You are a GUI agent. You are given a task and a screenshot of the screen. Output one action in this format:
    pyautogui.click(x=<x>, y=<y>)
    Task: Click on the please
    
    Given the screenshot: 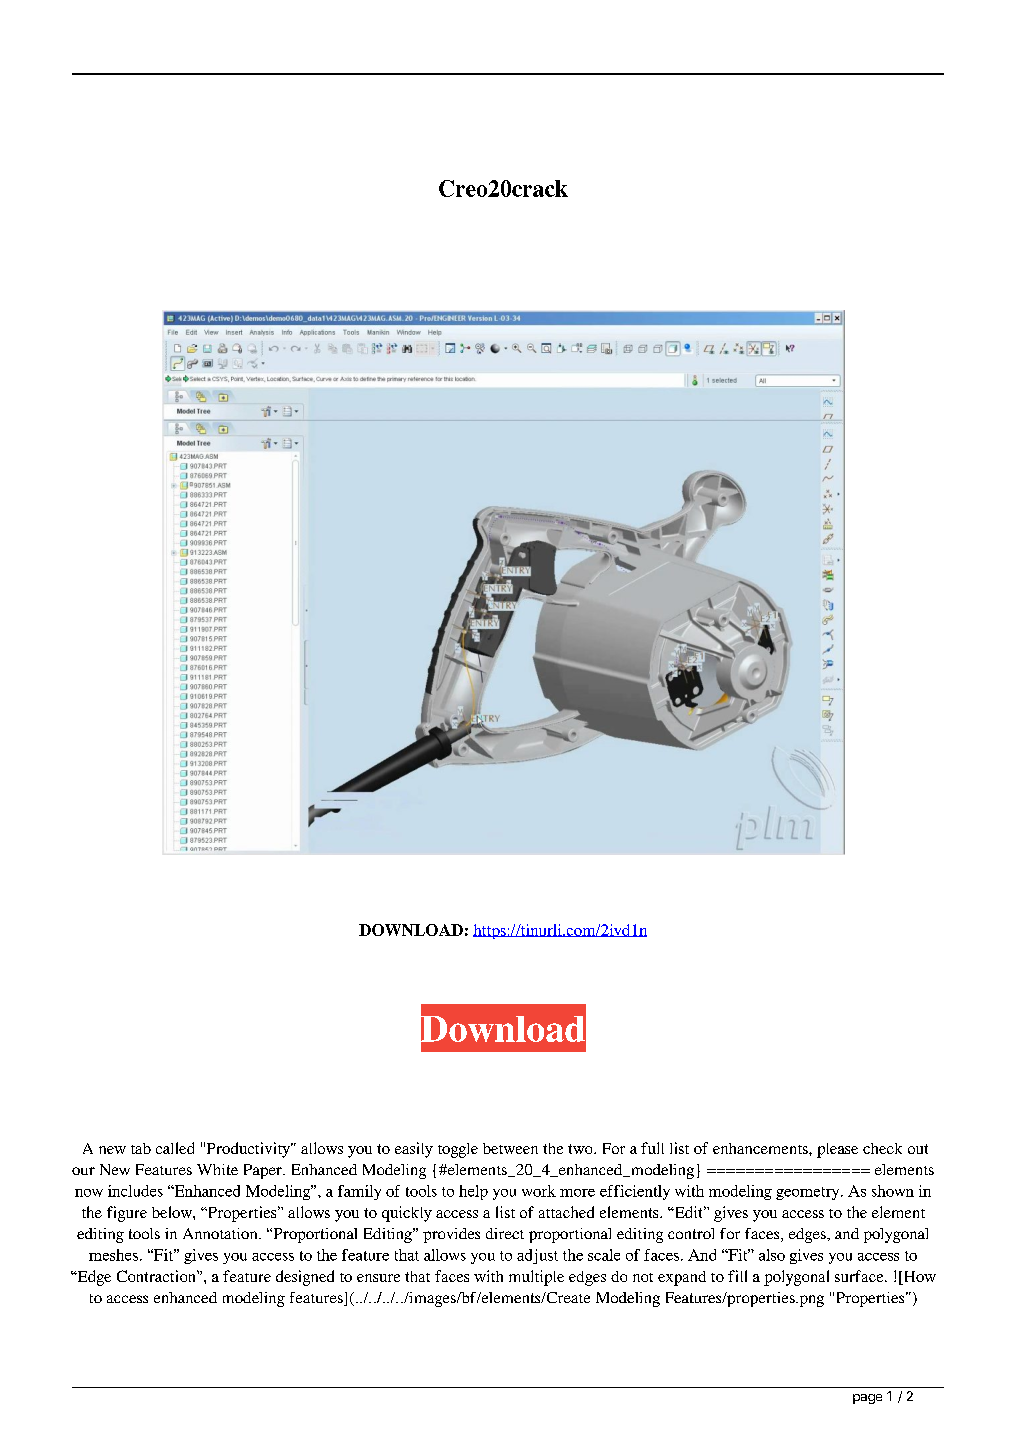 What is the action you would take?
    pyautogui.click(x=837, y=1150)
